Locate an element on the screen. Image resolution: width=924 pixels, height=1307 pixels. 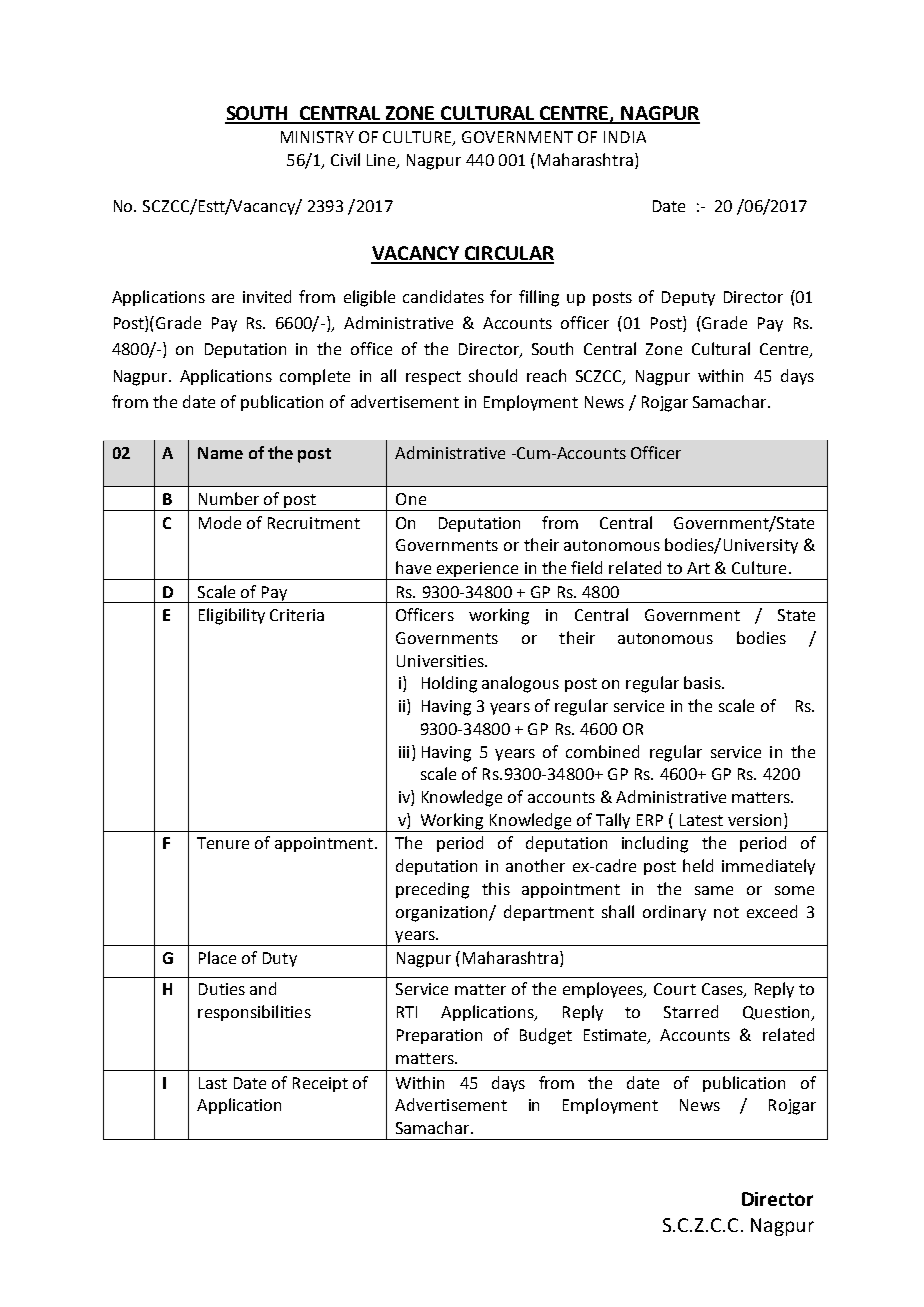
CIRCULAR is located at coordinates (508, 254).
